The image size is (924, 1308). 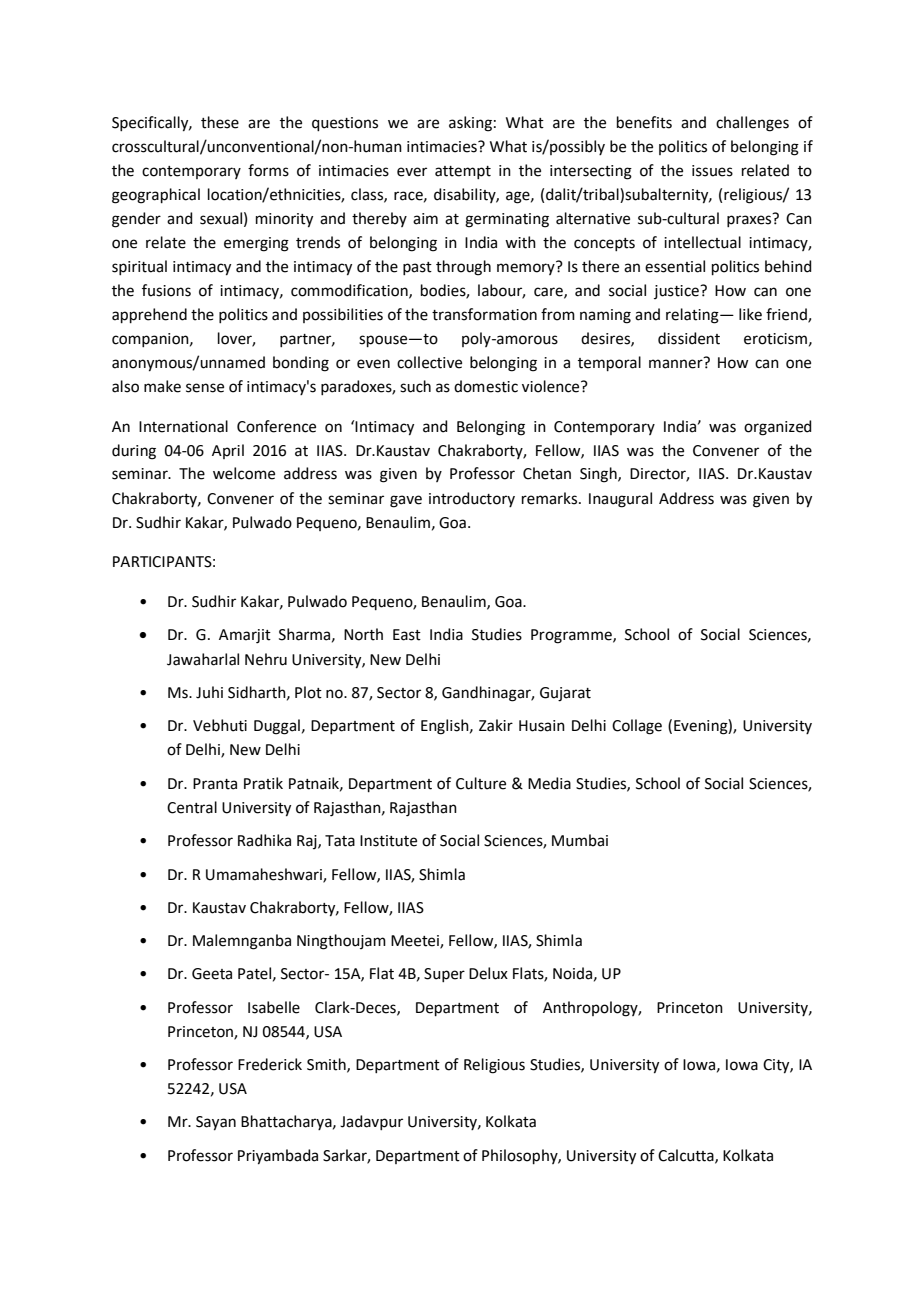 I want to click on attempt, so click(x=463, y=172).
